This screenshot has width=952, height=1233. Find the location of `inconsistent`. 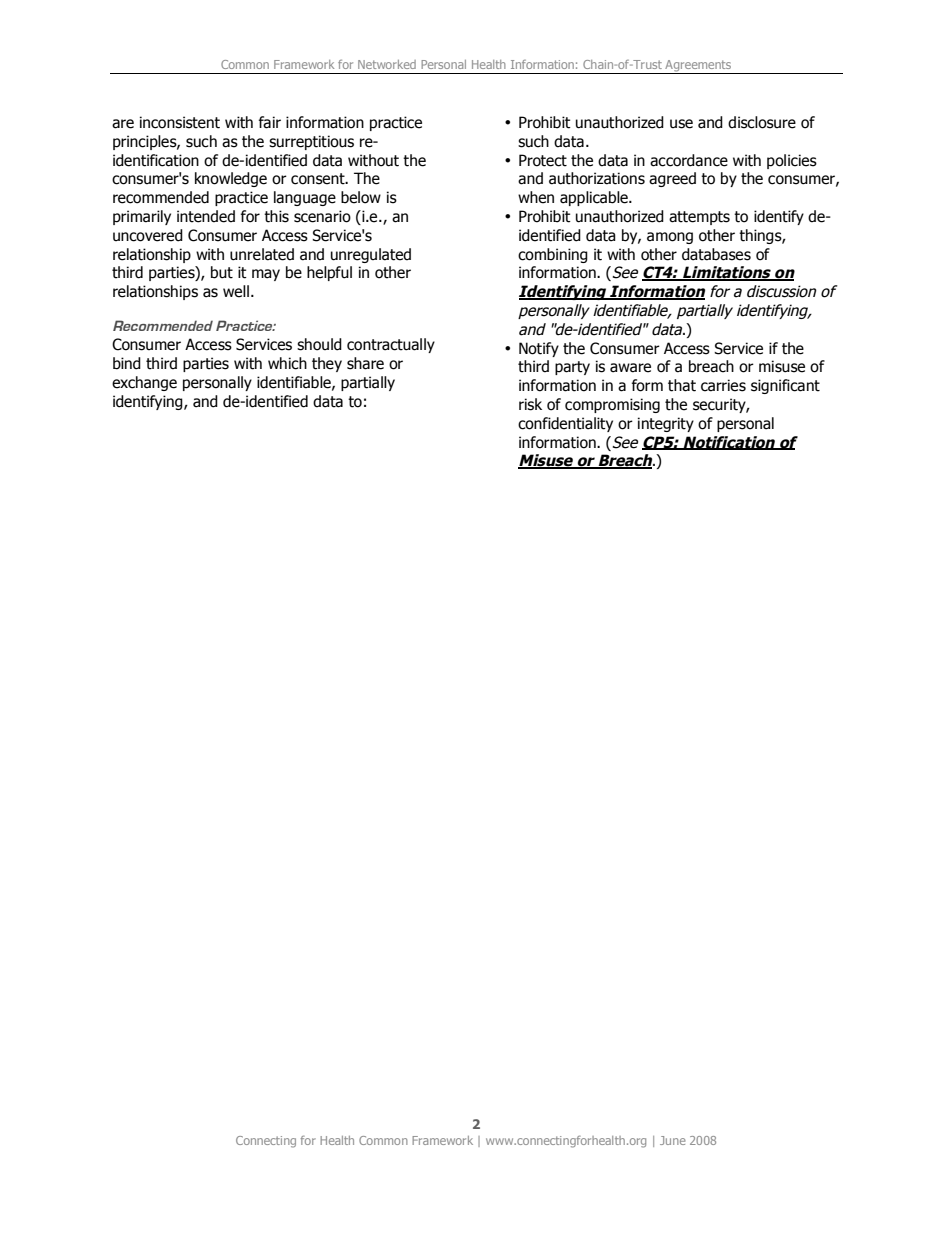

inconsistent is located at coordinates (180, 122).
